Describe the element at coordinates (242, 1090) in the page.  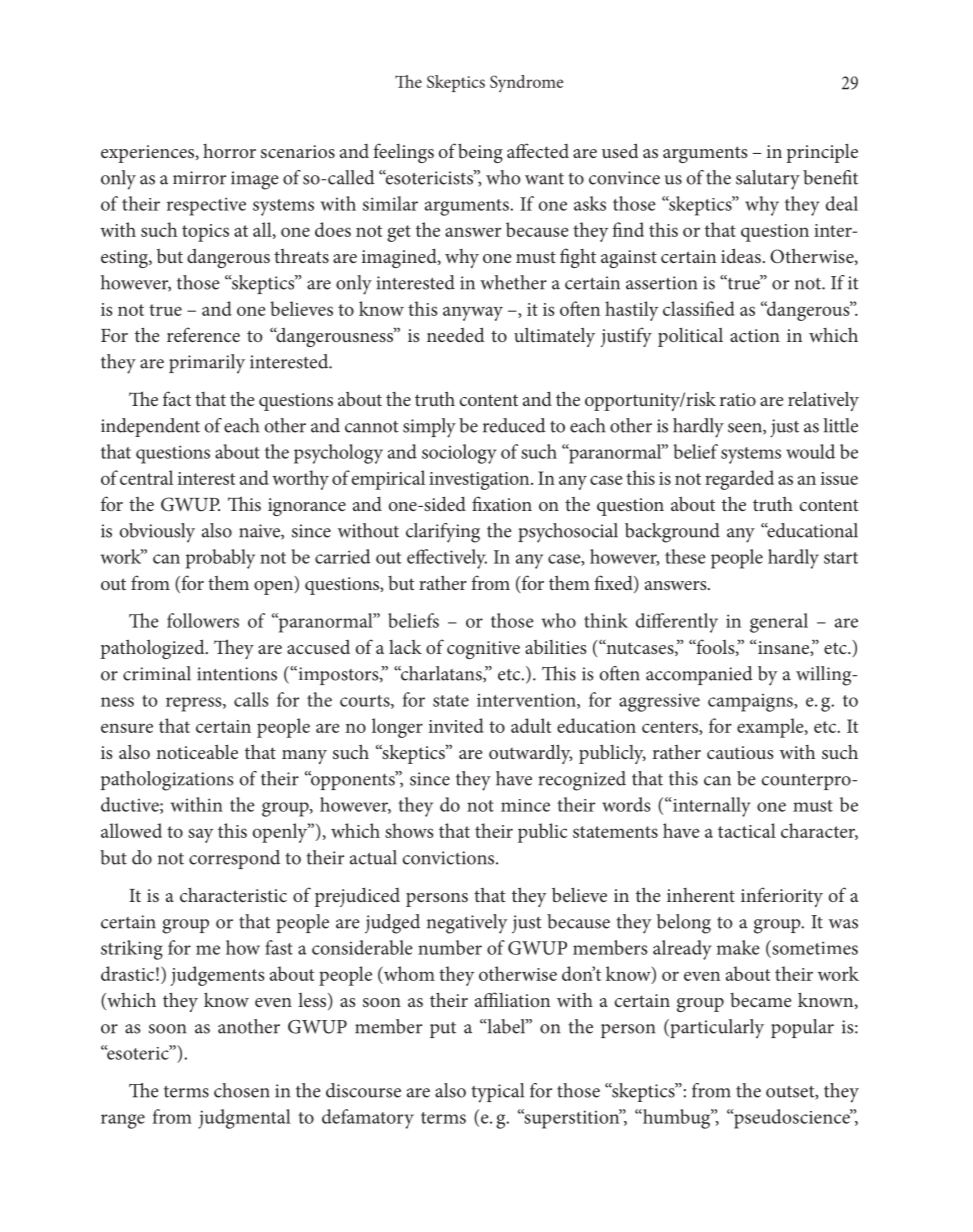
I see `chosen` at that location.
